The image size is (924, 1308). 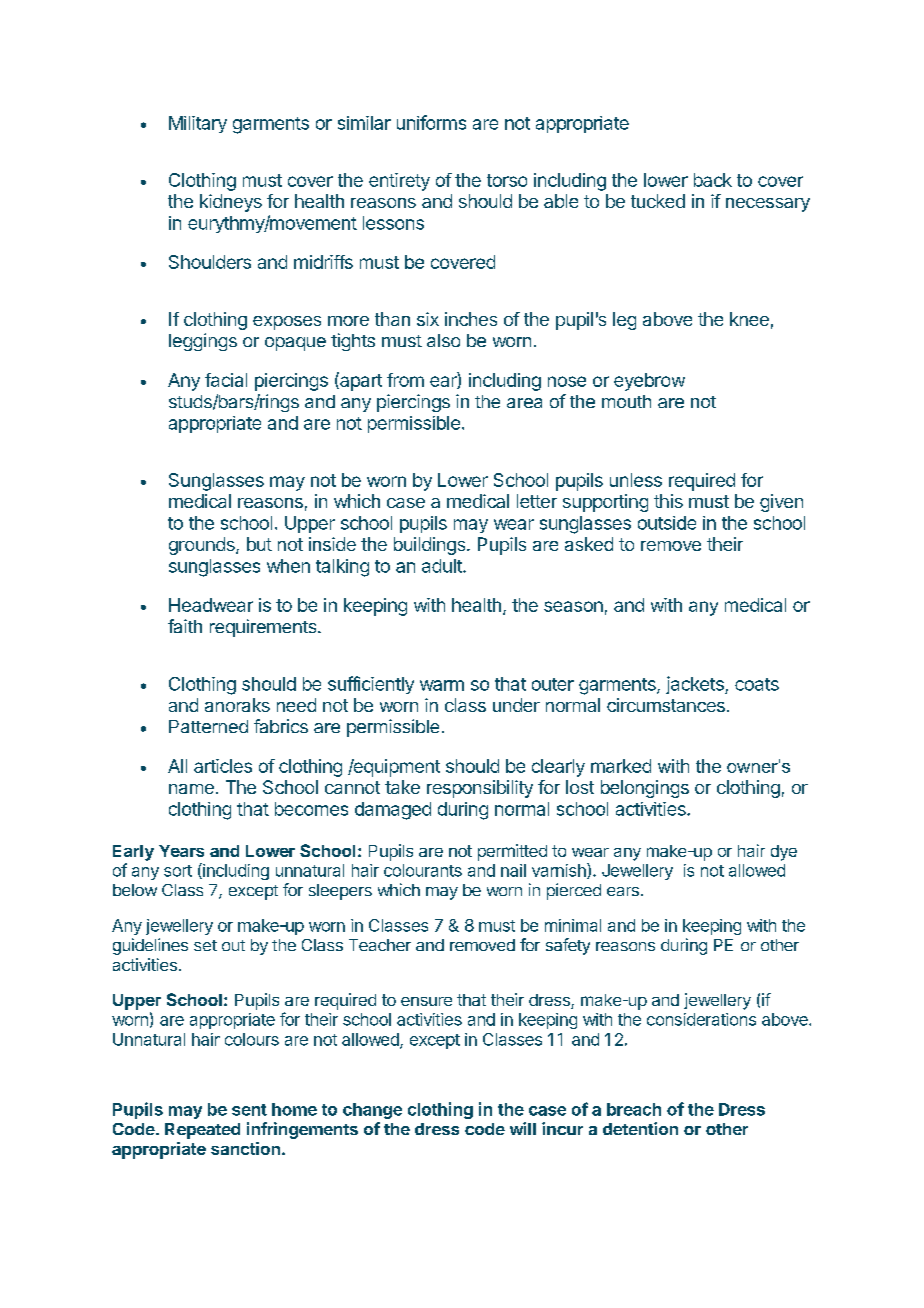 I want to click on uniforms, so click(x=431, y=122).
